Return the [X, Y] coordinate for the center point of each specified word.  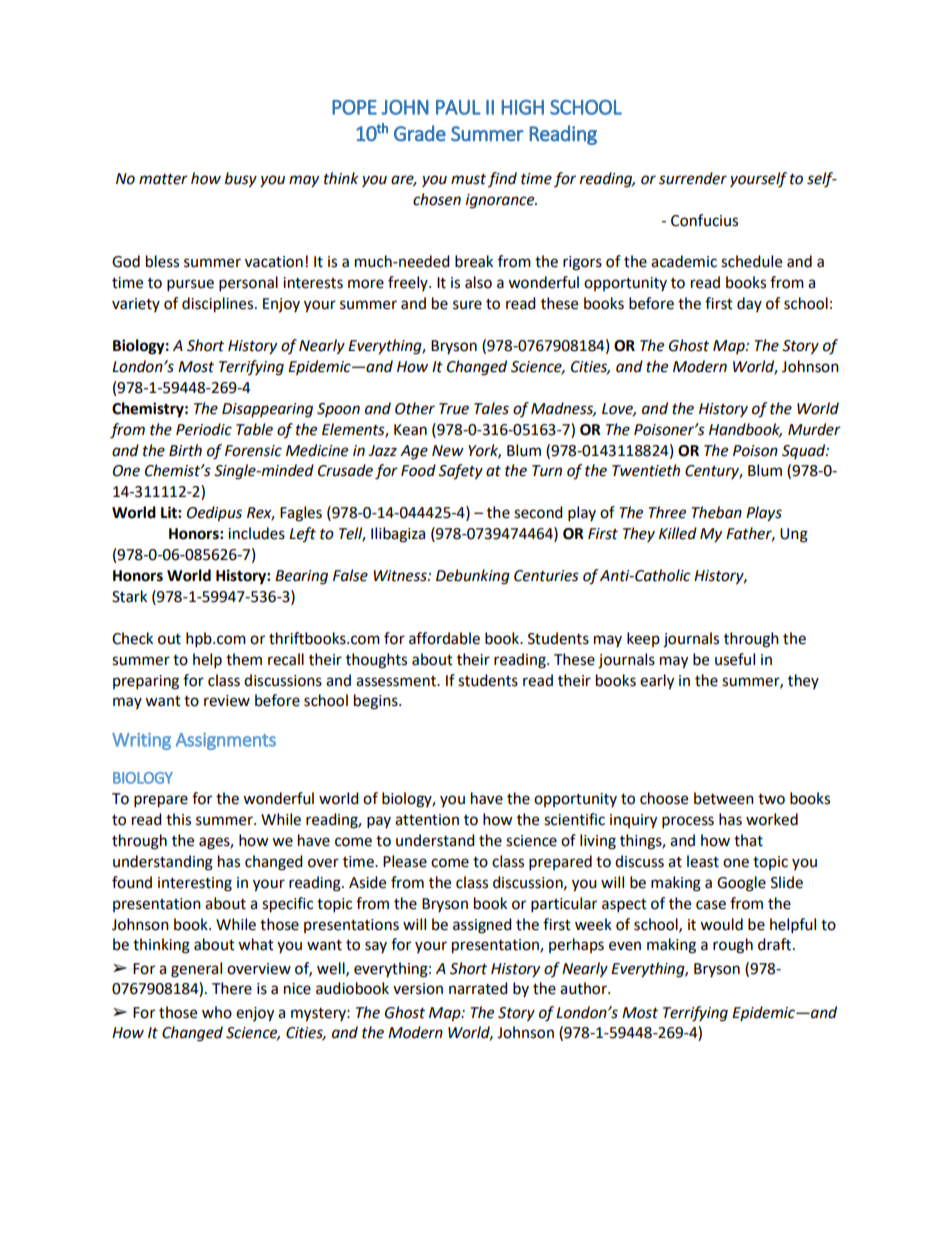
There [232, 988]
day [749, 304]
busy [241, 180]
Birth [185, 450]
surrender [693, 178]
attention [427, 820]
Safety [460, 472]
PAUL [458, 107]
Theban [716, 512]
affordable [444, 638]
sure [467, 305]
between [724, 798]
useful [735, 659]
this [178, 819]
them [244, 659]
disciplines [219, 305]
